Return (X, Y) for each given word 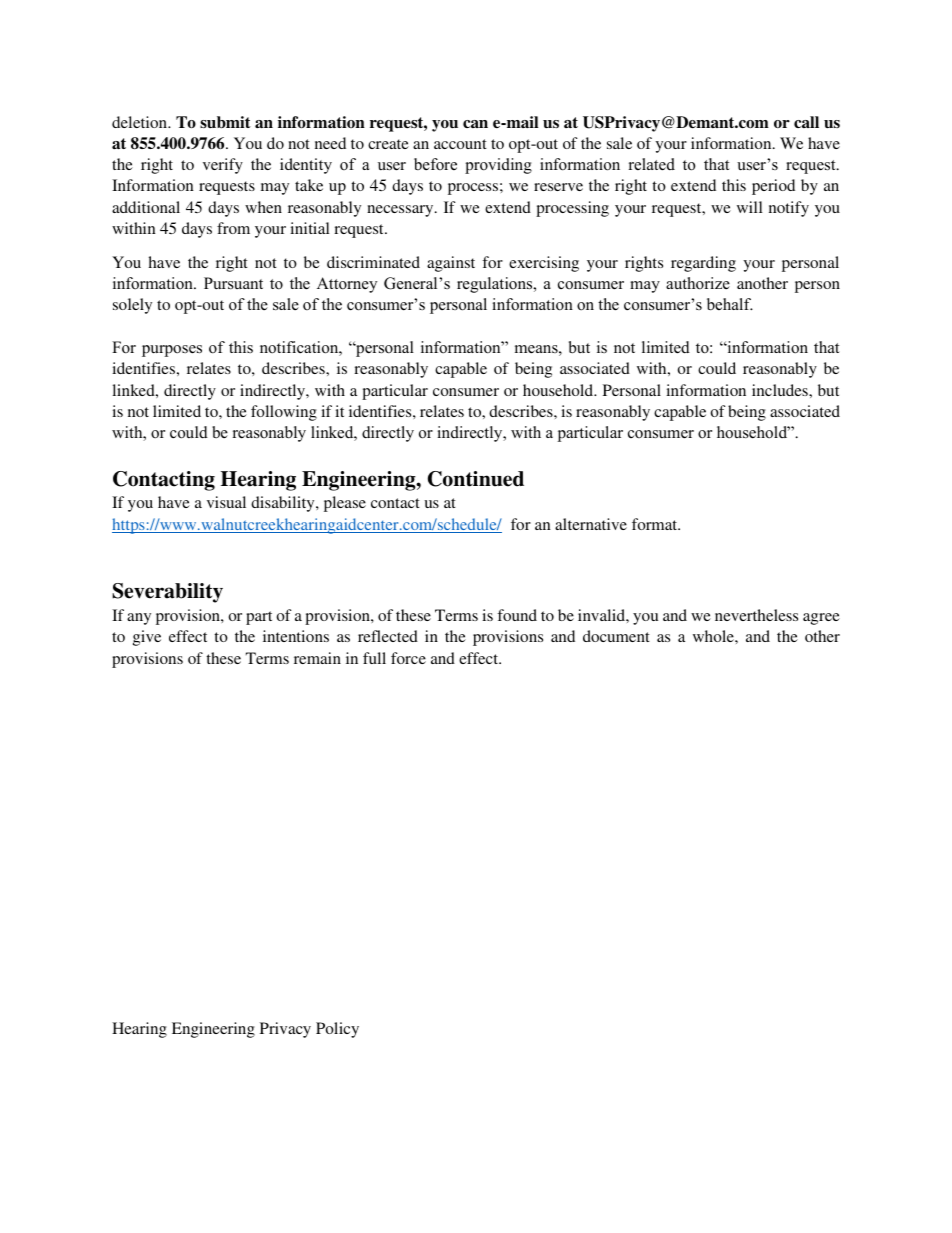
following (284, 413)
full (374, 658)
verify (223, 166)
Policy (337, 1030)
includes (781, 390)
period (773, 187)
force (408, 658)
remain (317, 658)
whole (714, 636)
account (460, 144)
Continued (476, 479)
